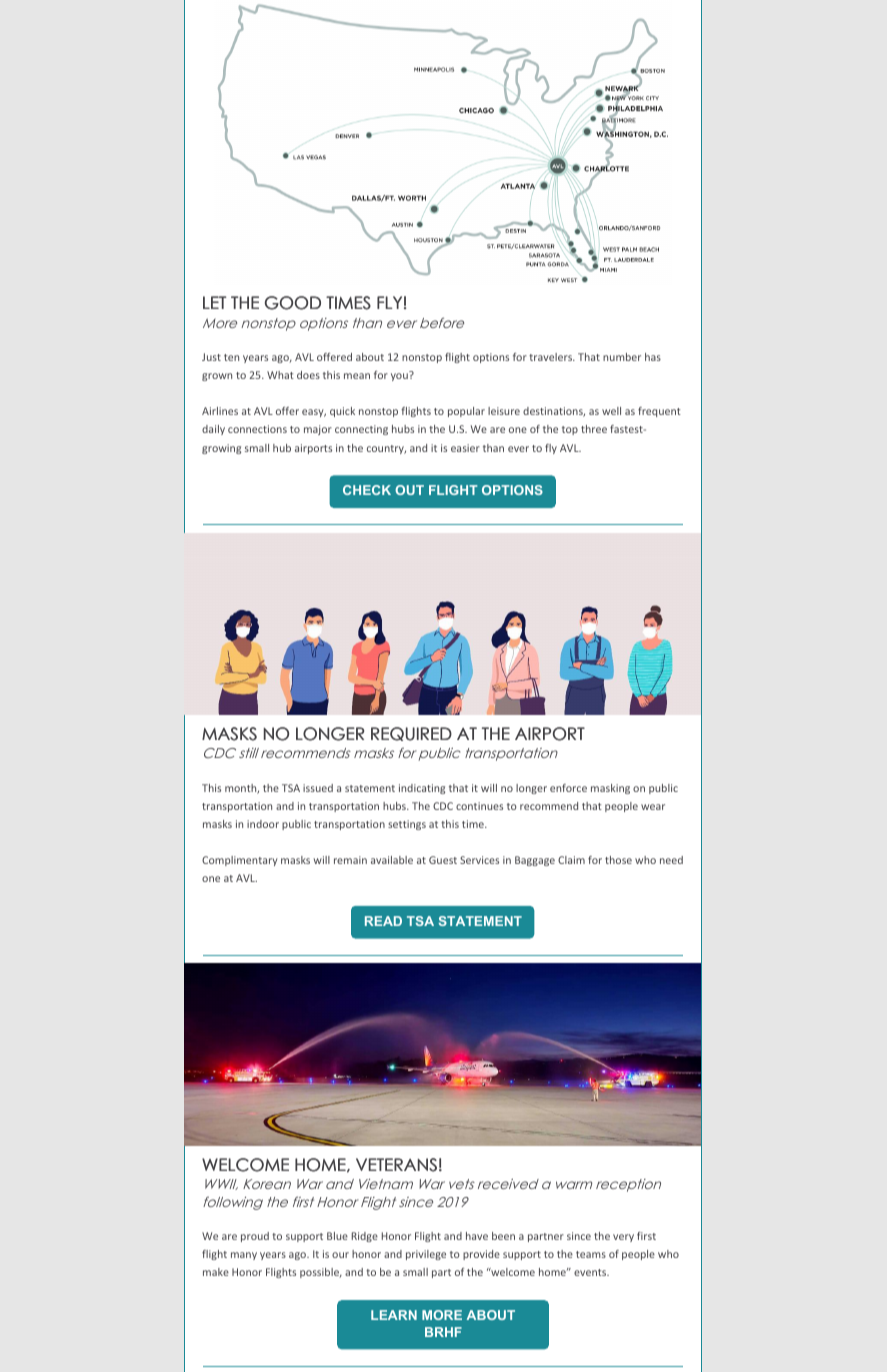  What do you see at coordinates (422, 789) in the document?
I see `indicating` at bounding box center [422, 789].
